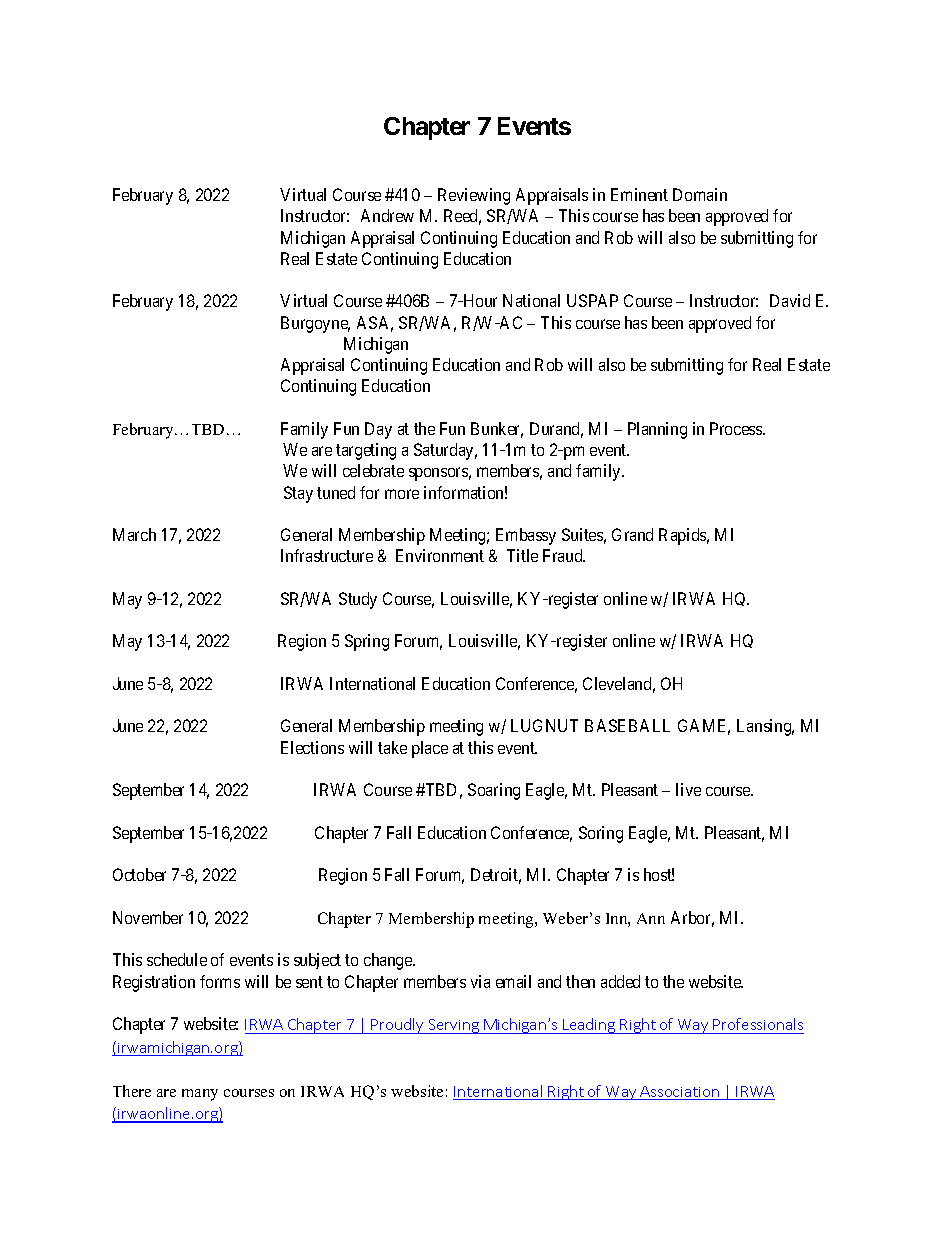  I want to click on Stay, so click(298, 494).
